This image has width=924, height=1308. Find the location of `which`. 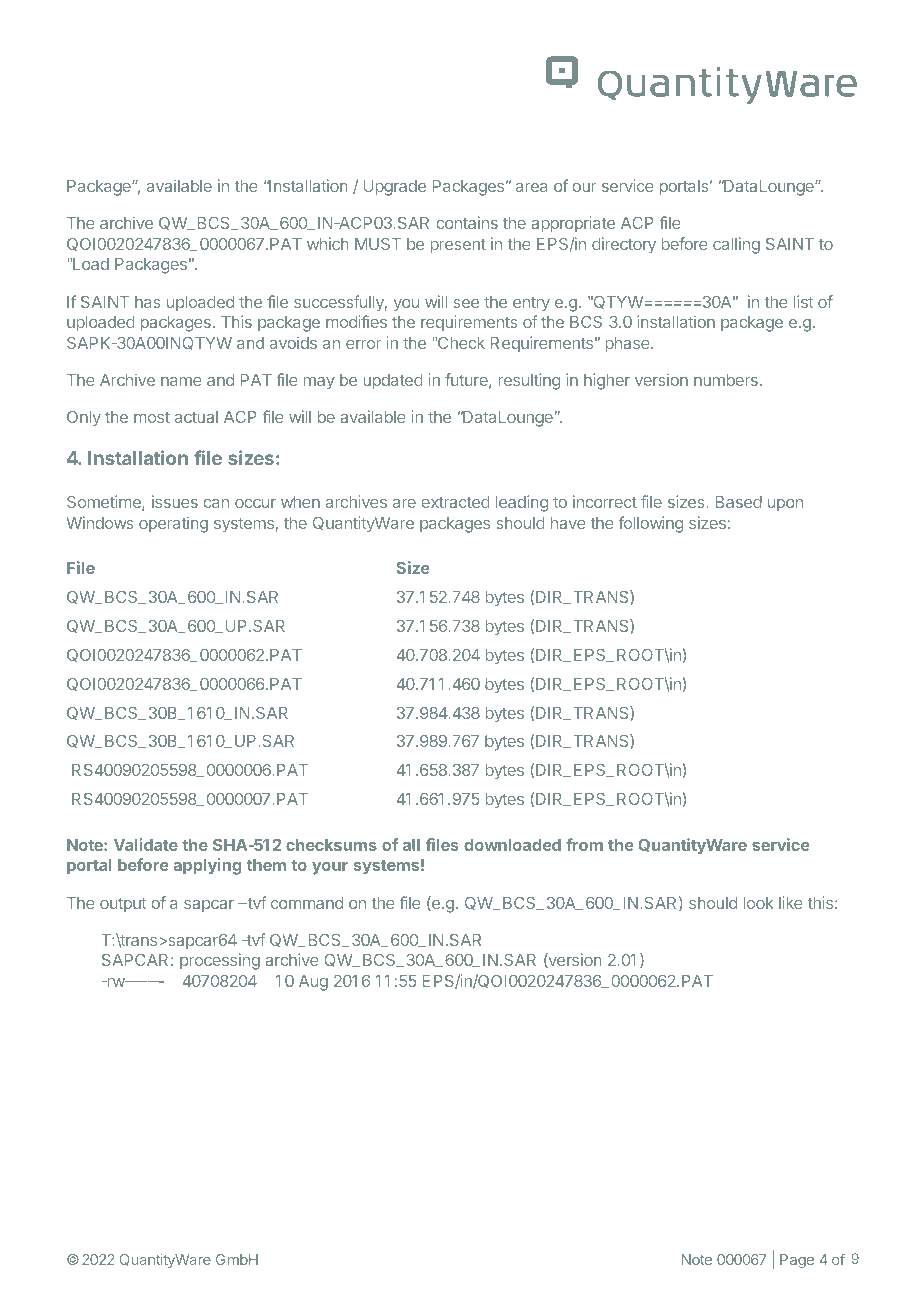

which is located at coordinates (327, 243).
